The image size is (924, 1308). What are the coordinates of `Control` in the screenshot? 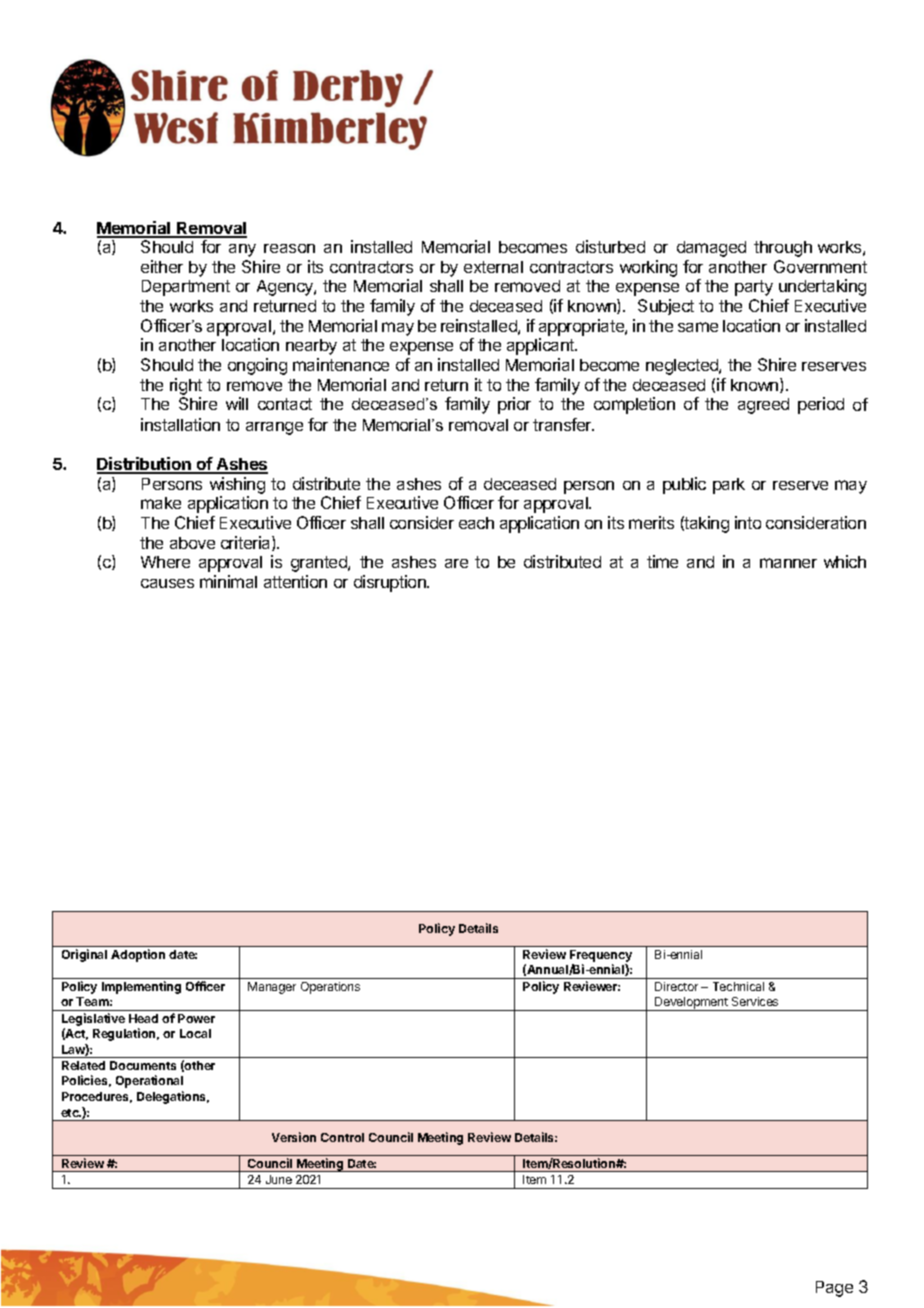 It's located at (342, 1137).
